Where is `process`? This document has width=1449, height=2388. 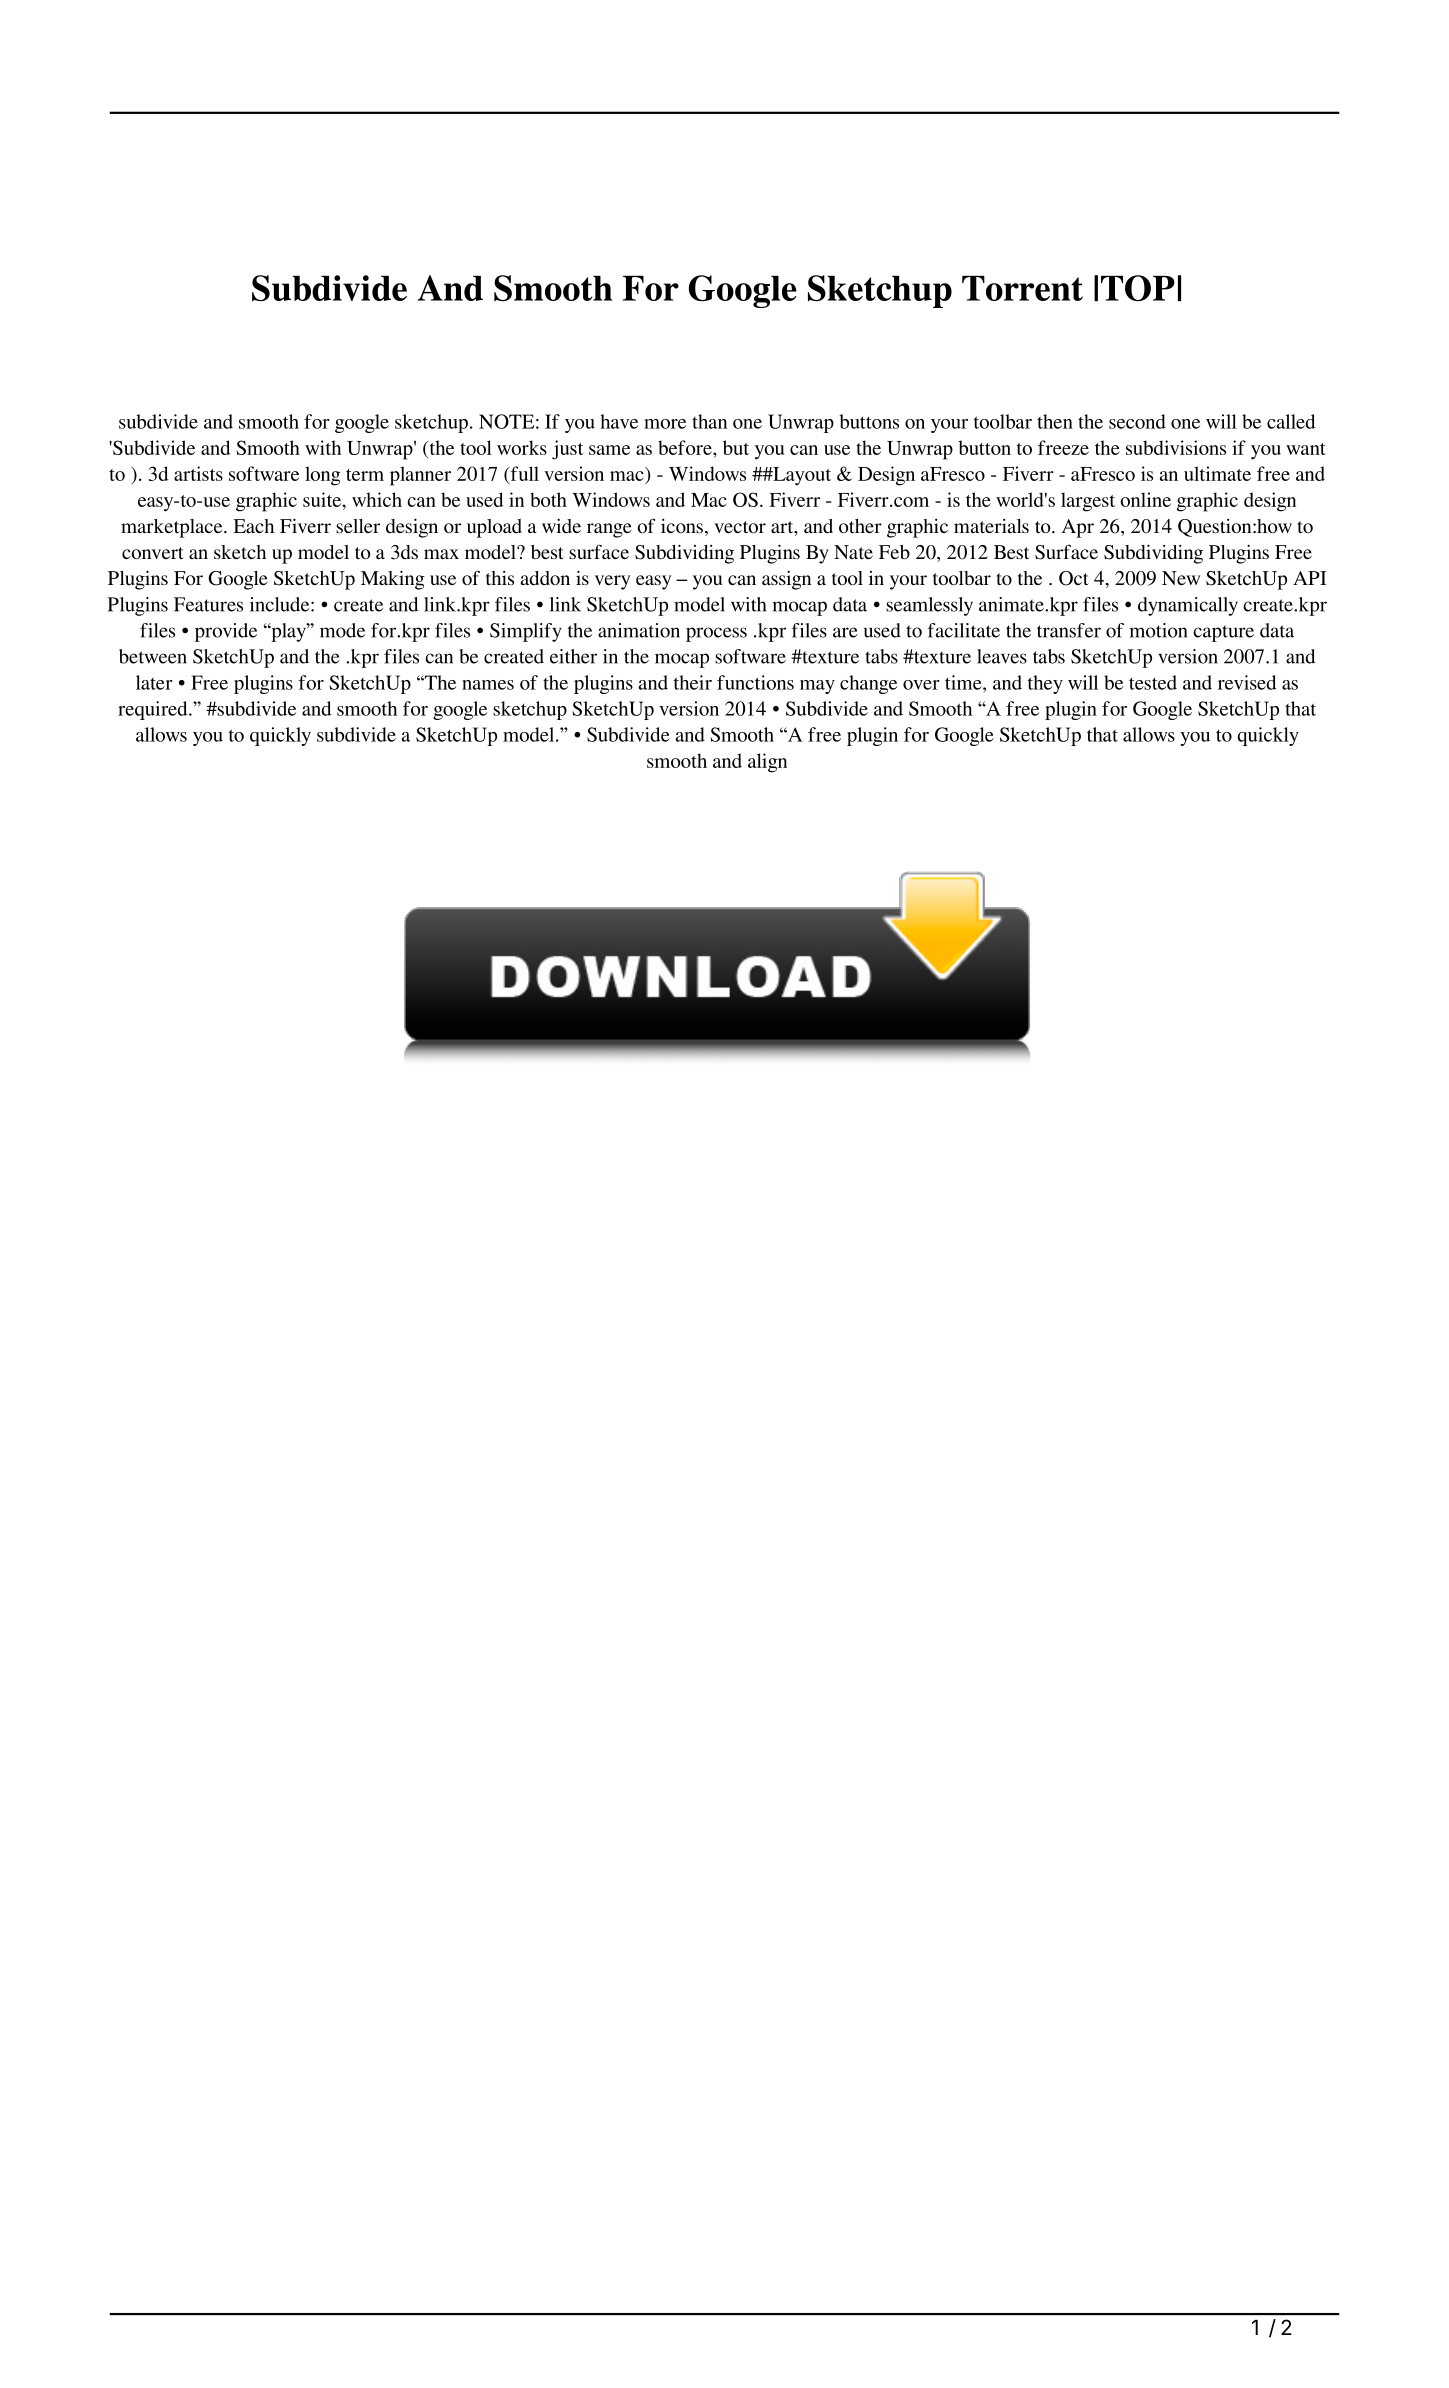 process is located at coordinates (716, 634).
